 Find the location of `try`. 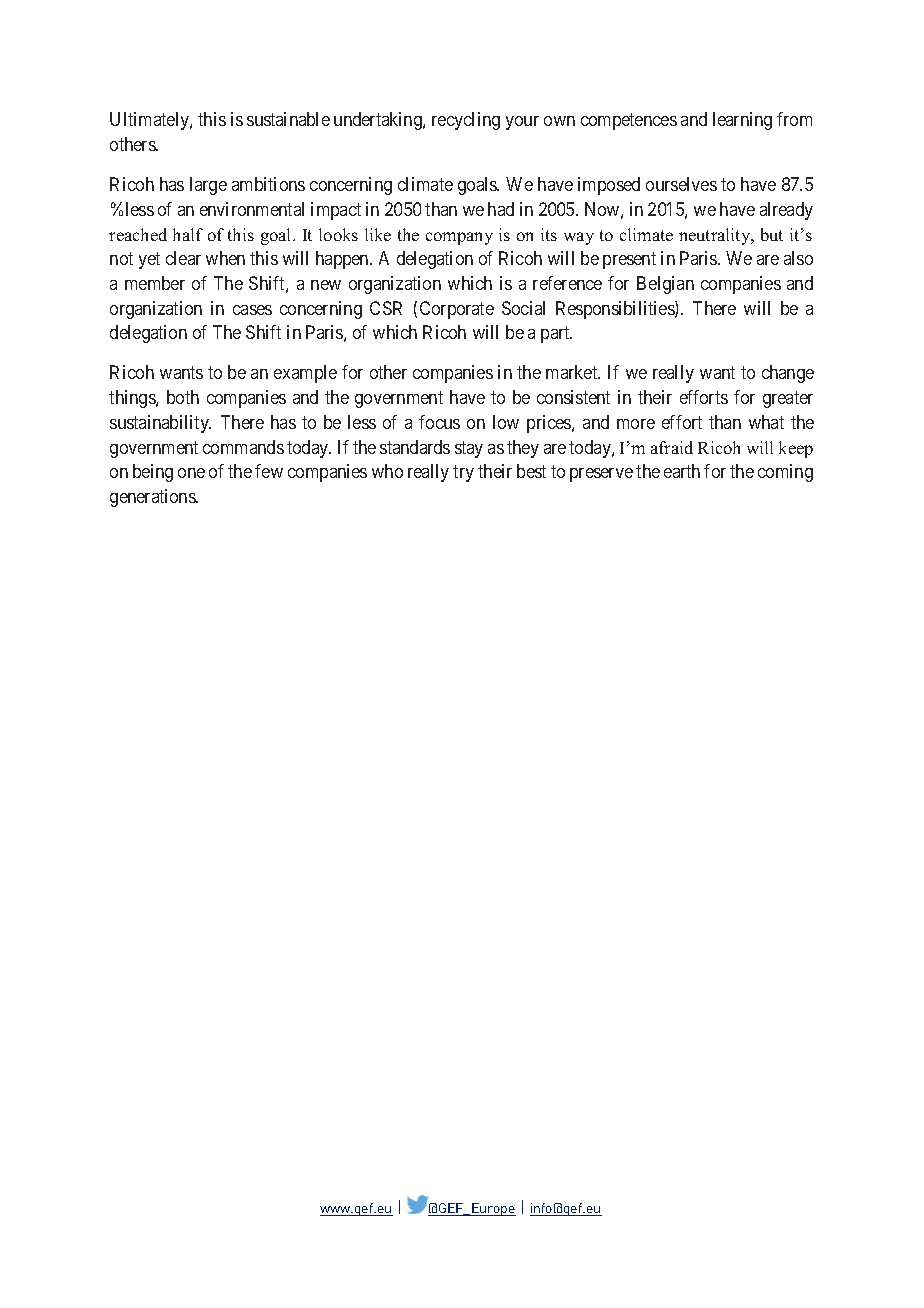

try is located at coordinates (463, 473).
